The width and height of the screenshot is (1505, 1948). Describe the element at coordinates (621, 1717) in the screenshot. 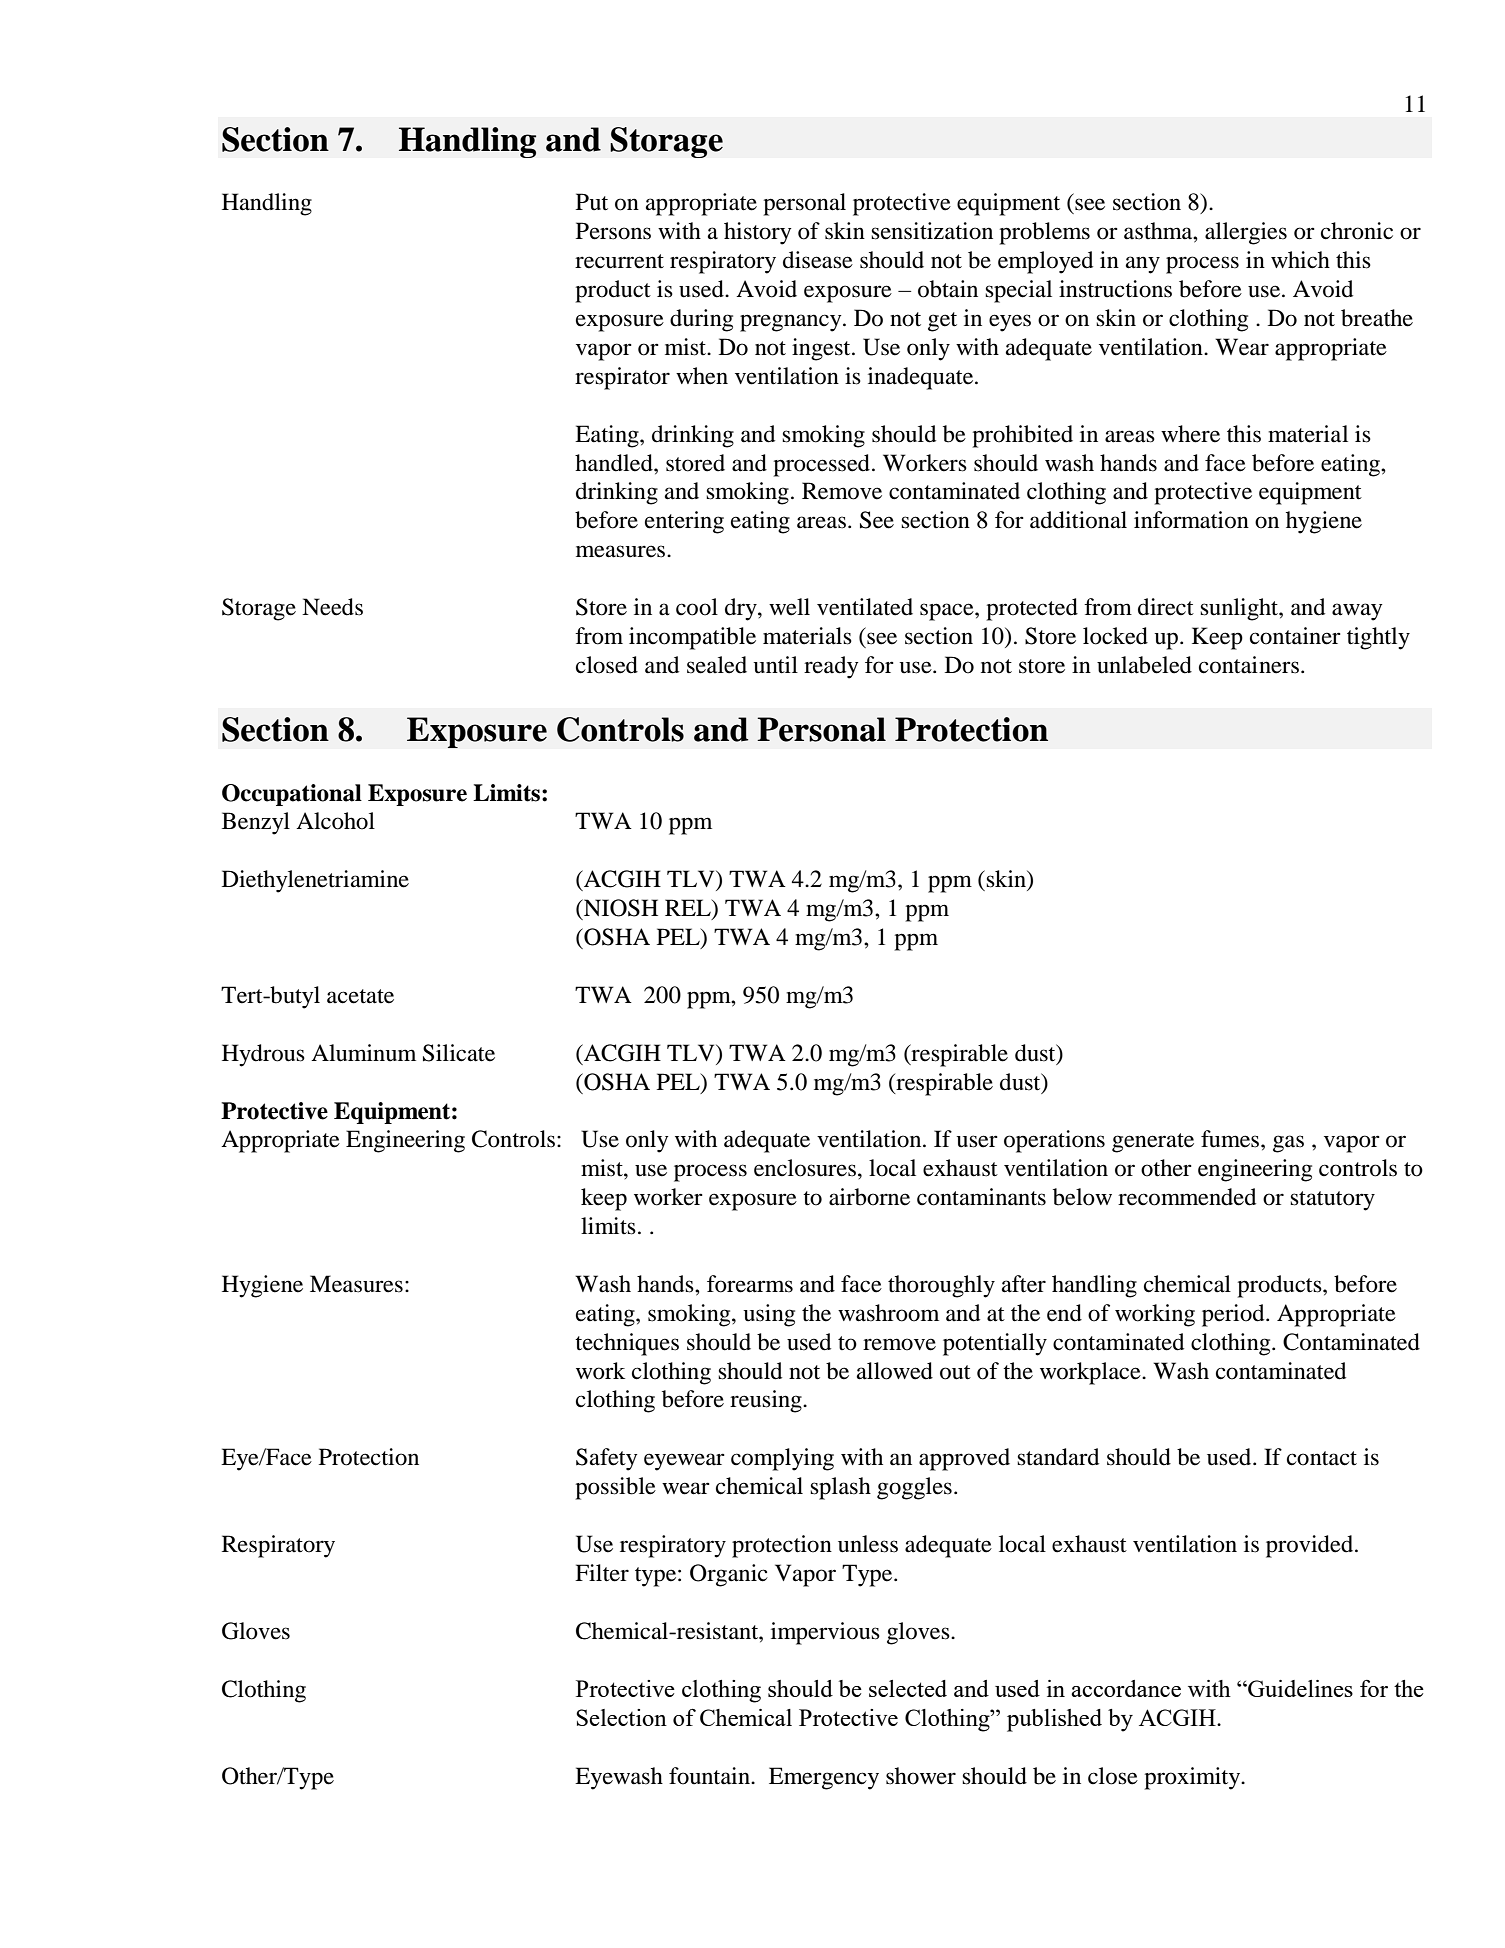

I see `Selection` at that location.
